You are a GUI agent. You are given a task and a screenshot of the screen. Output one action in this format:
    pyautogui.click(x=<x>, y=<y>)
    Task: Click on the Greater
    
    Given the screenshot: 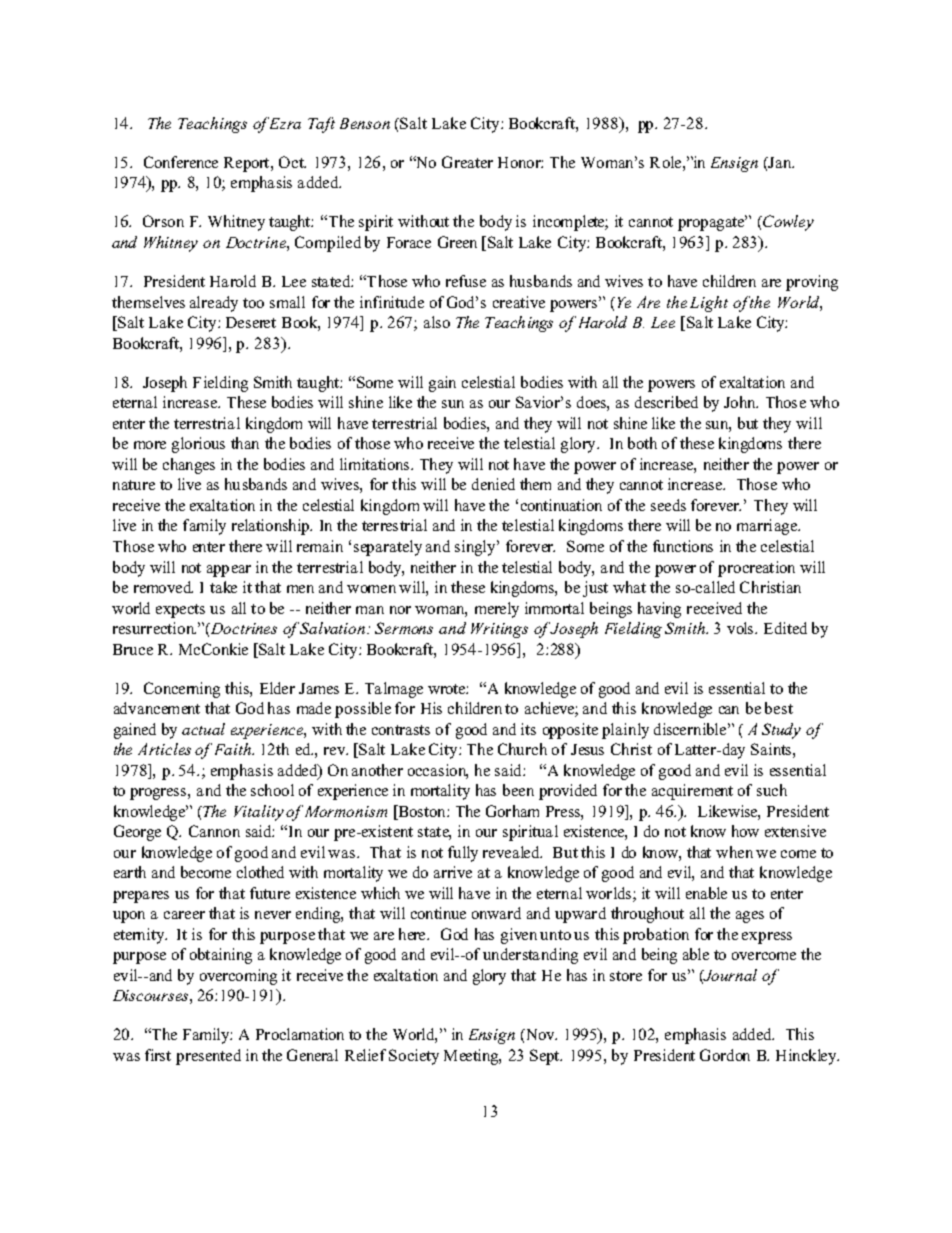 What is the action you would take?
    pyautogui.click(x=467, y=162)
